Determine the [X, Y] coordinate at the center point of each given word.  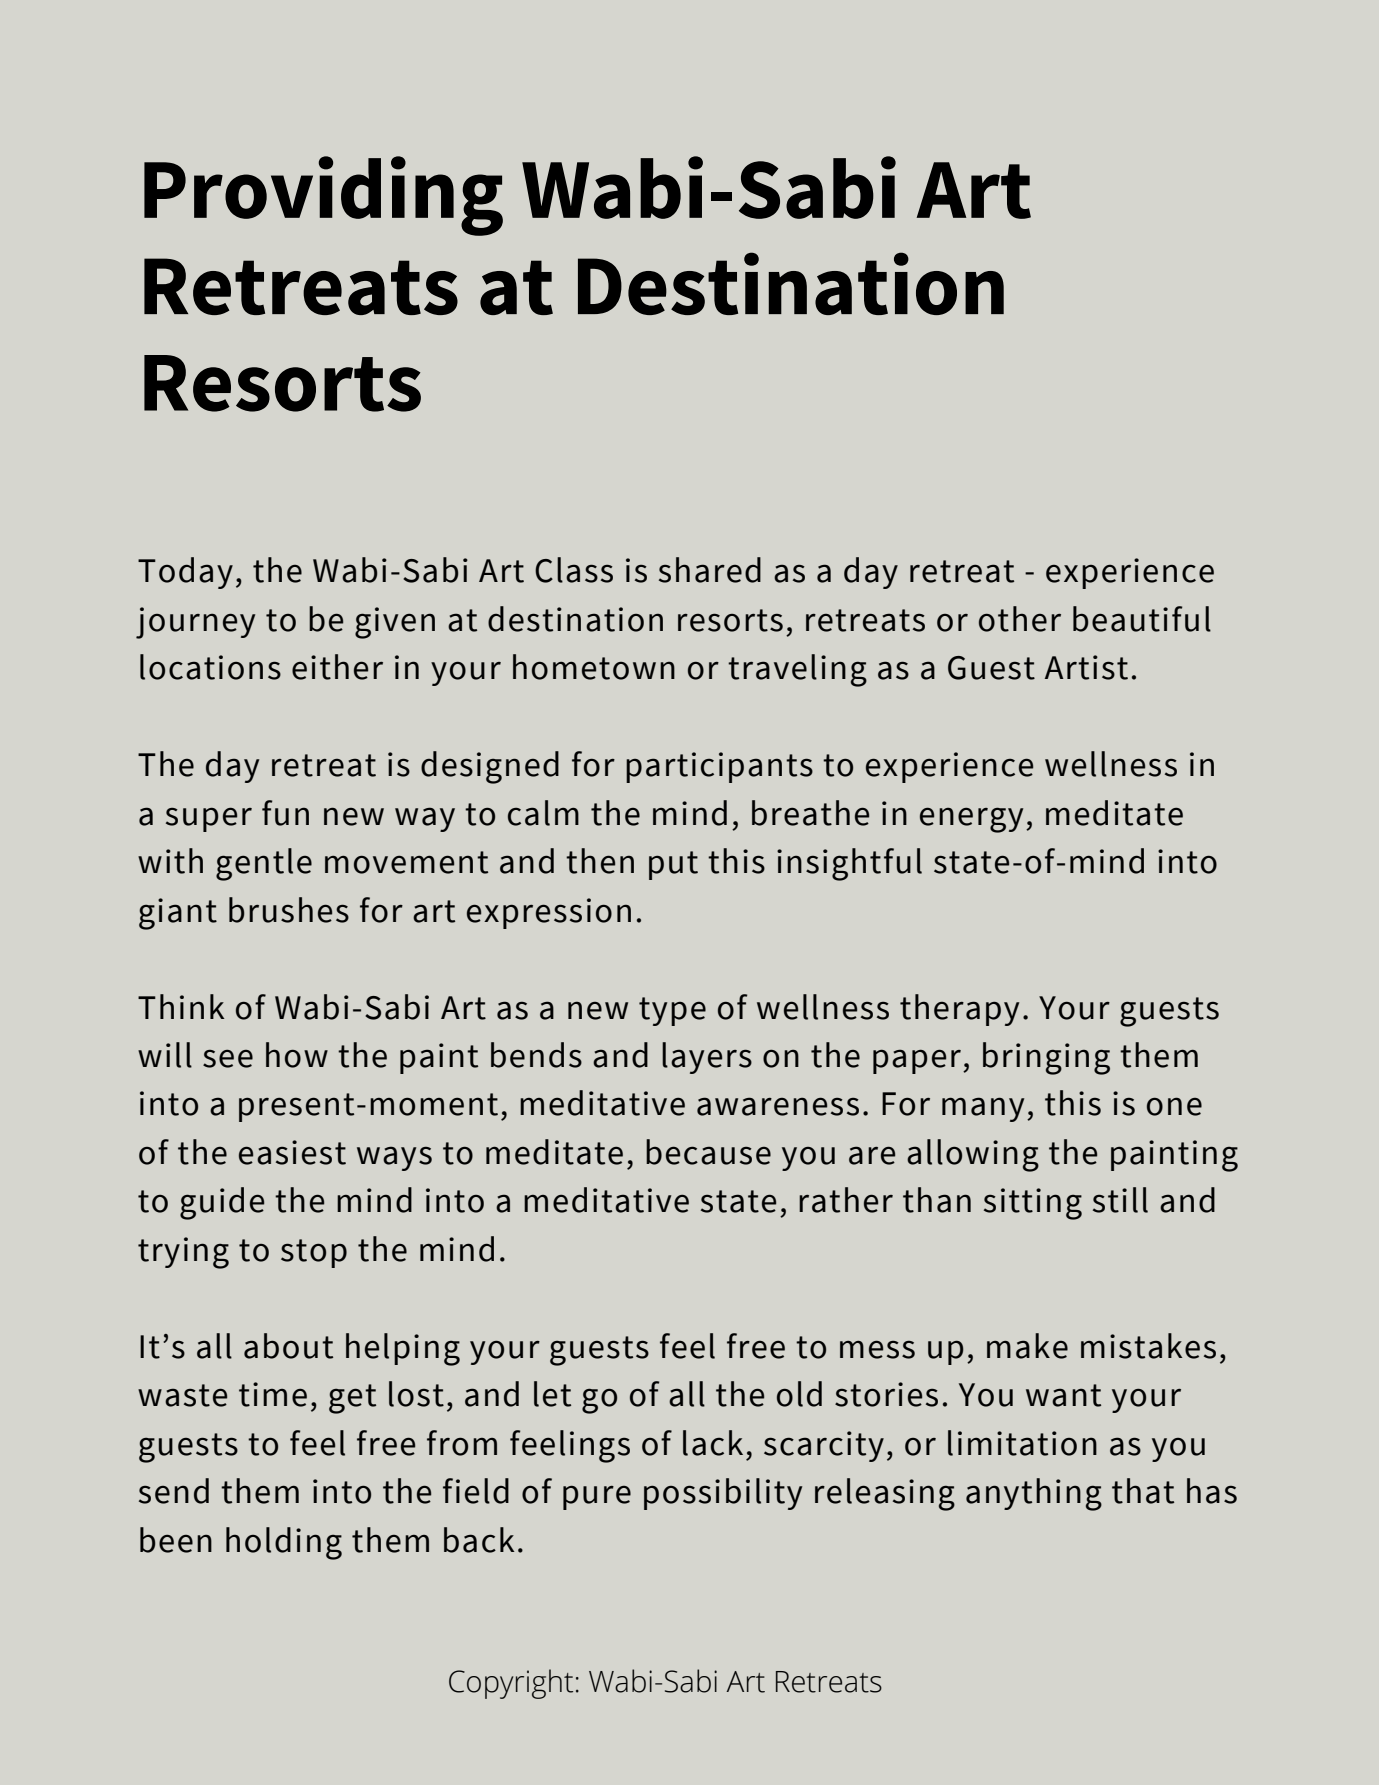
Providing [323, 196]
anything [1034, 1494]
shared [710, 570]
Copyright [511, 1684]
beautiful [1142, 619]
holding [284, 1543]
